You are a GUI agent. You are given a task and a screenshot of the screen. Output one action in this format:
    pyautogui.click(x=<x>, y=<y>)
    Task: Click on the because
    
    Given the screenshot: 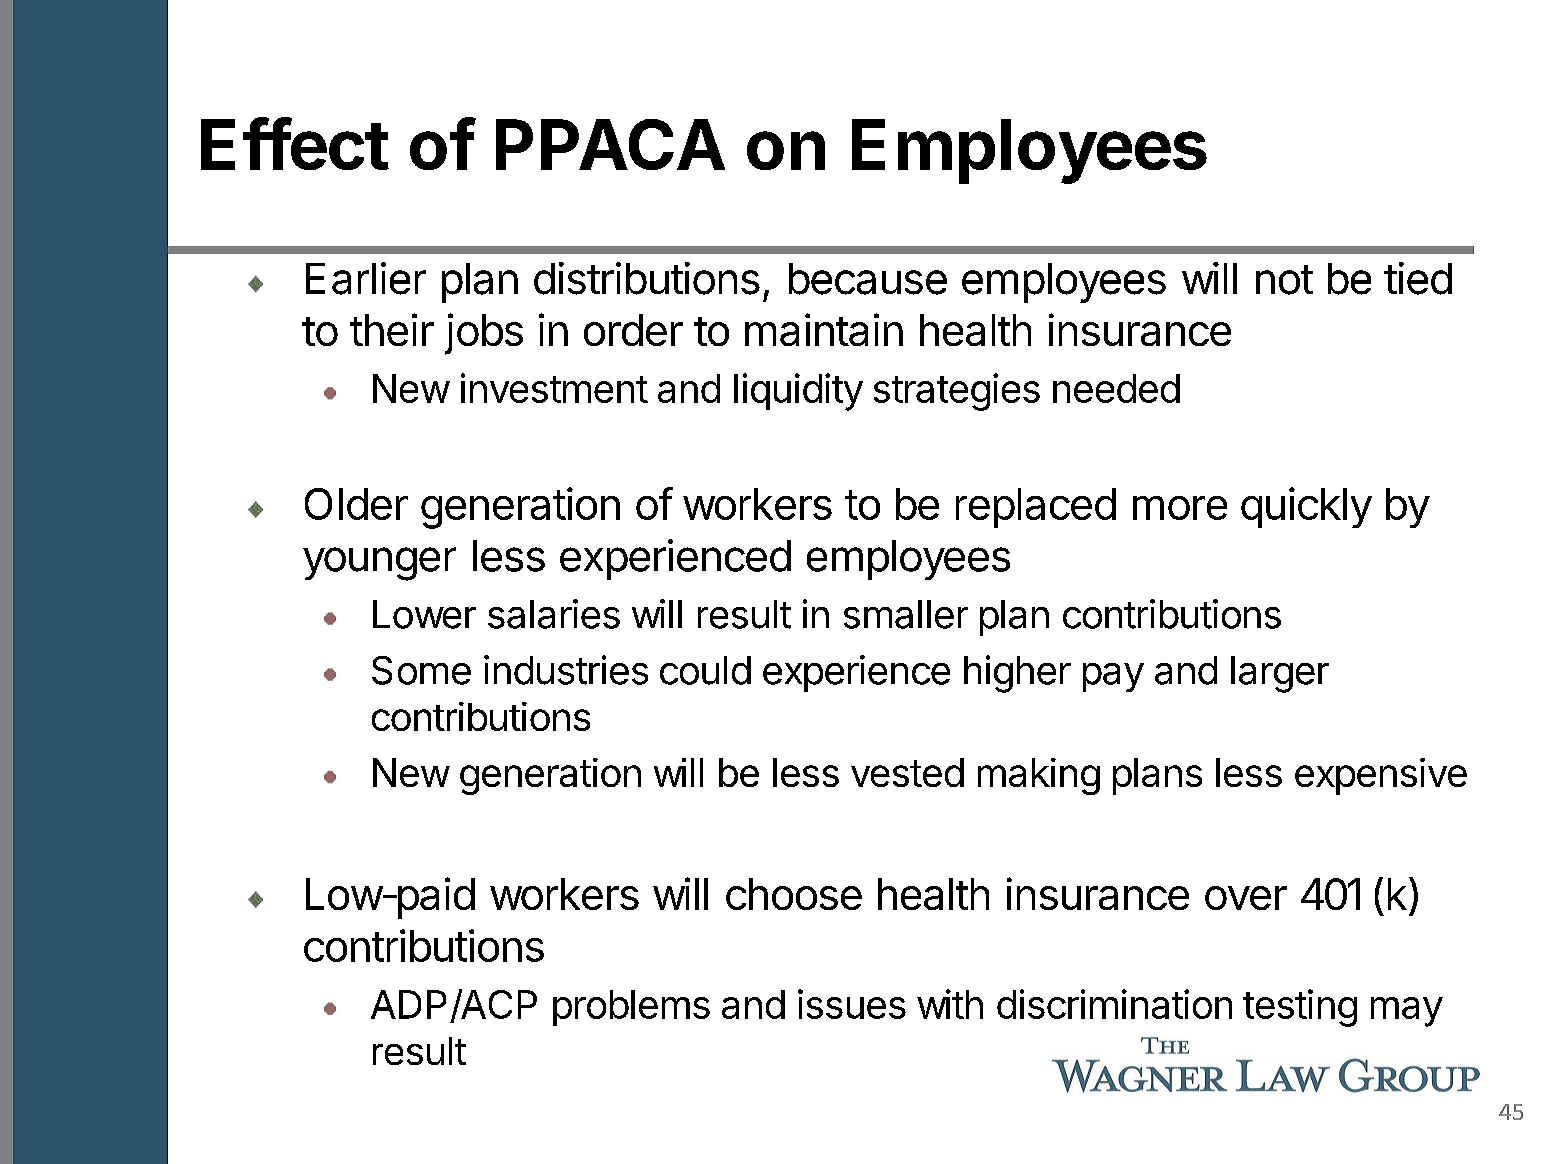 What is the action you would take?
    pyautogui.click(x=868, y=279)
